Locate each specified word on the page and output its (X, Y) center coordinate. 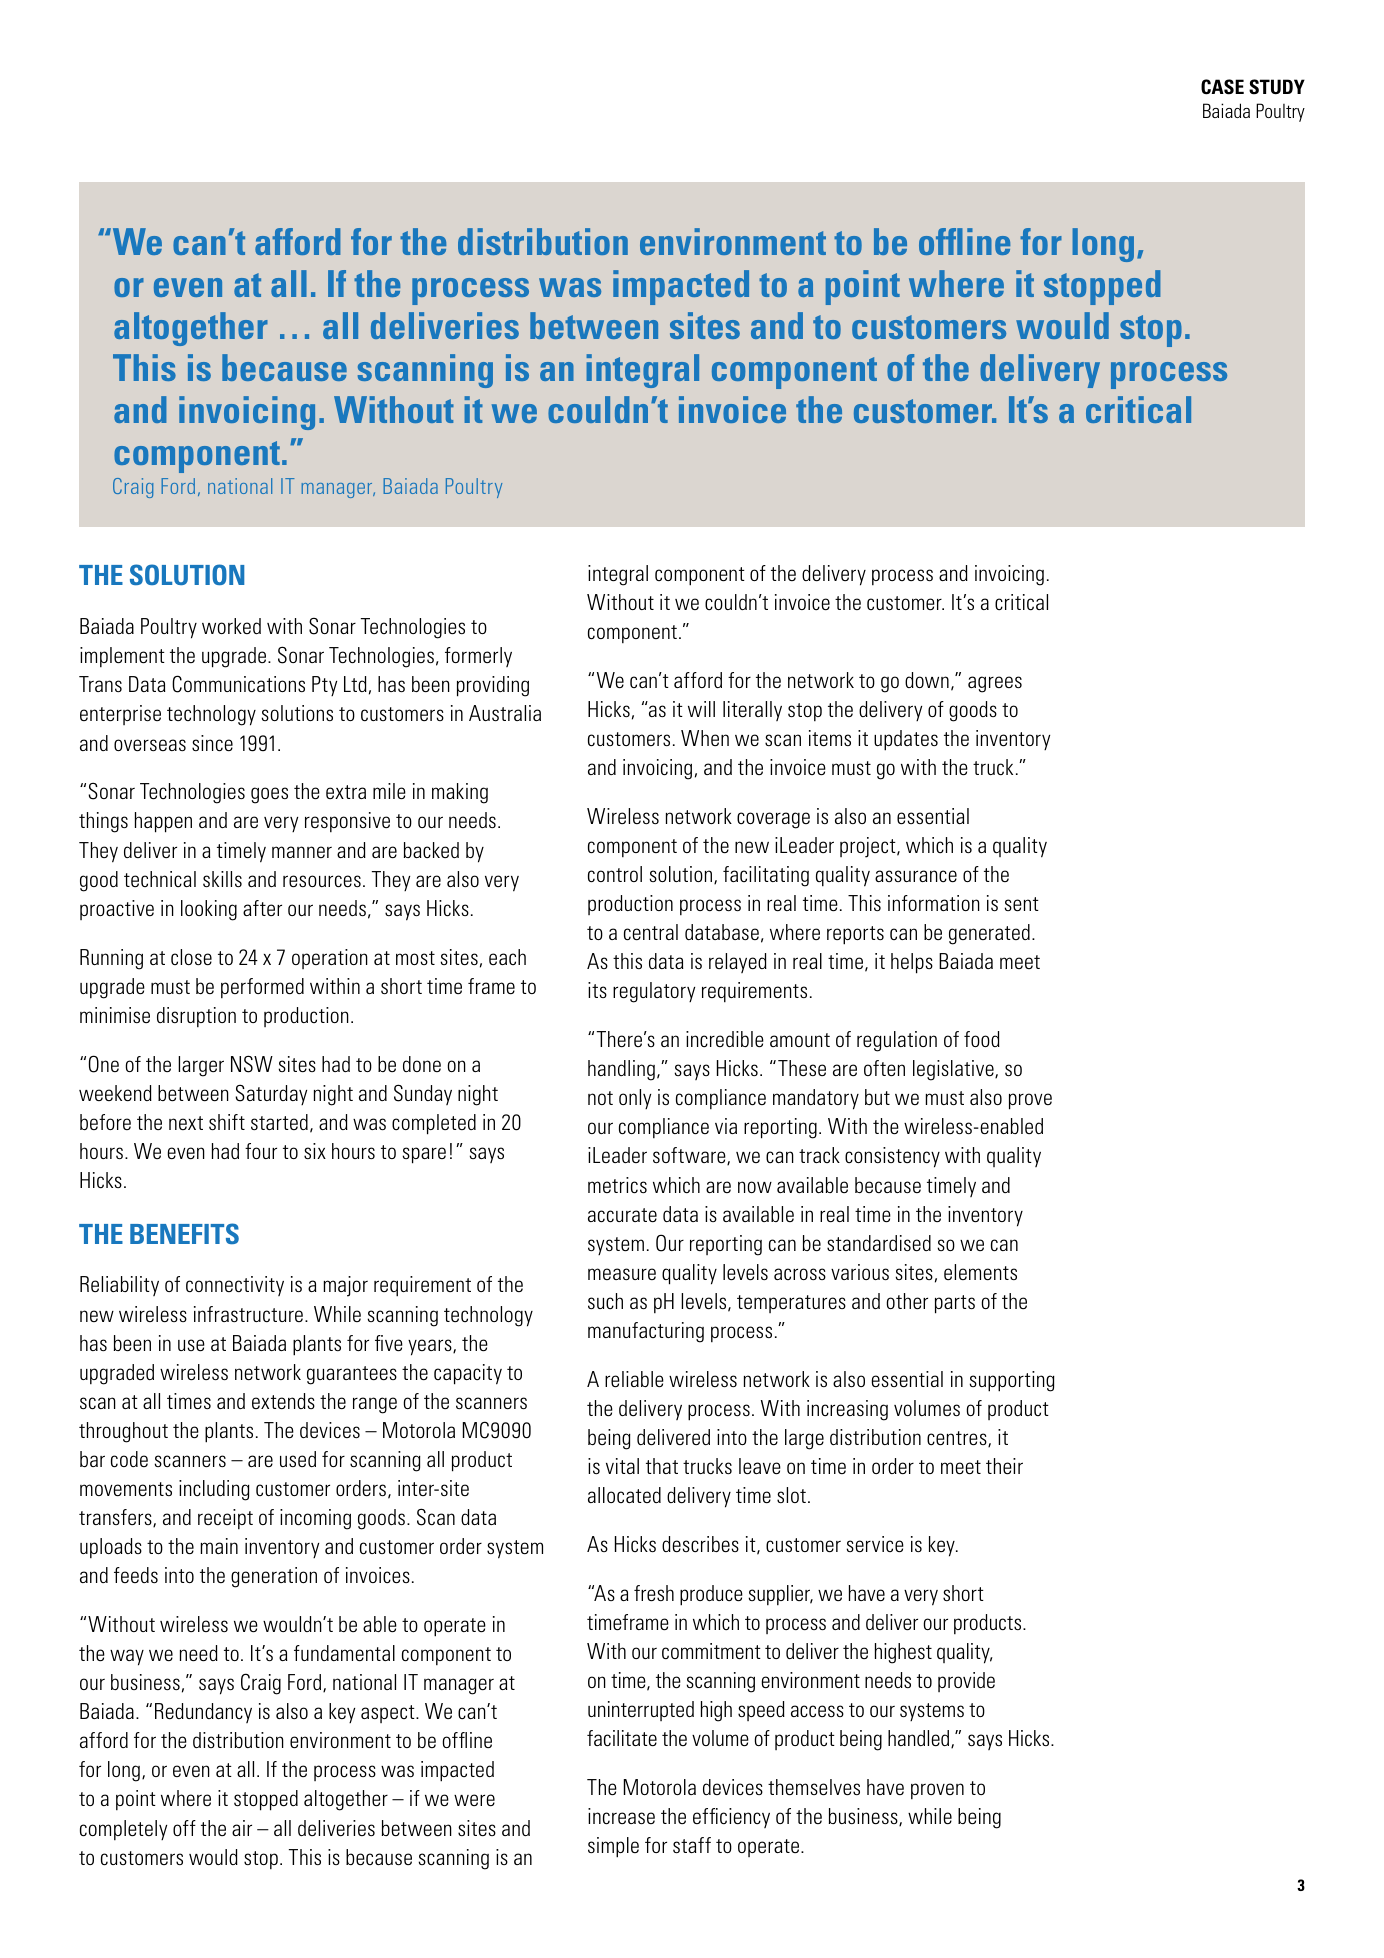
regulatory (654, 992)
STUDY (1277, 87)
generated (989, 934)
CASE (1222, 87)
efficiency (731, 1818)
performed (262, 988)
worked (231, 626)
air (242, 1828)
